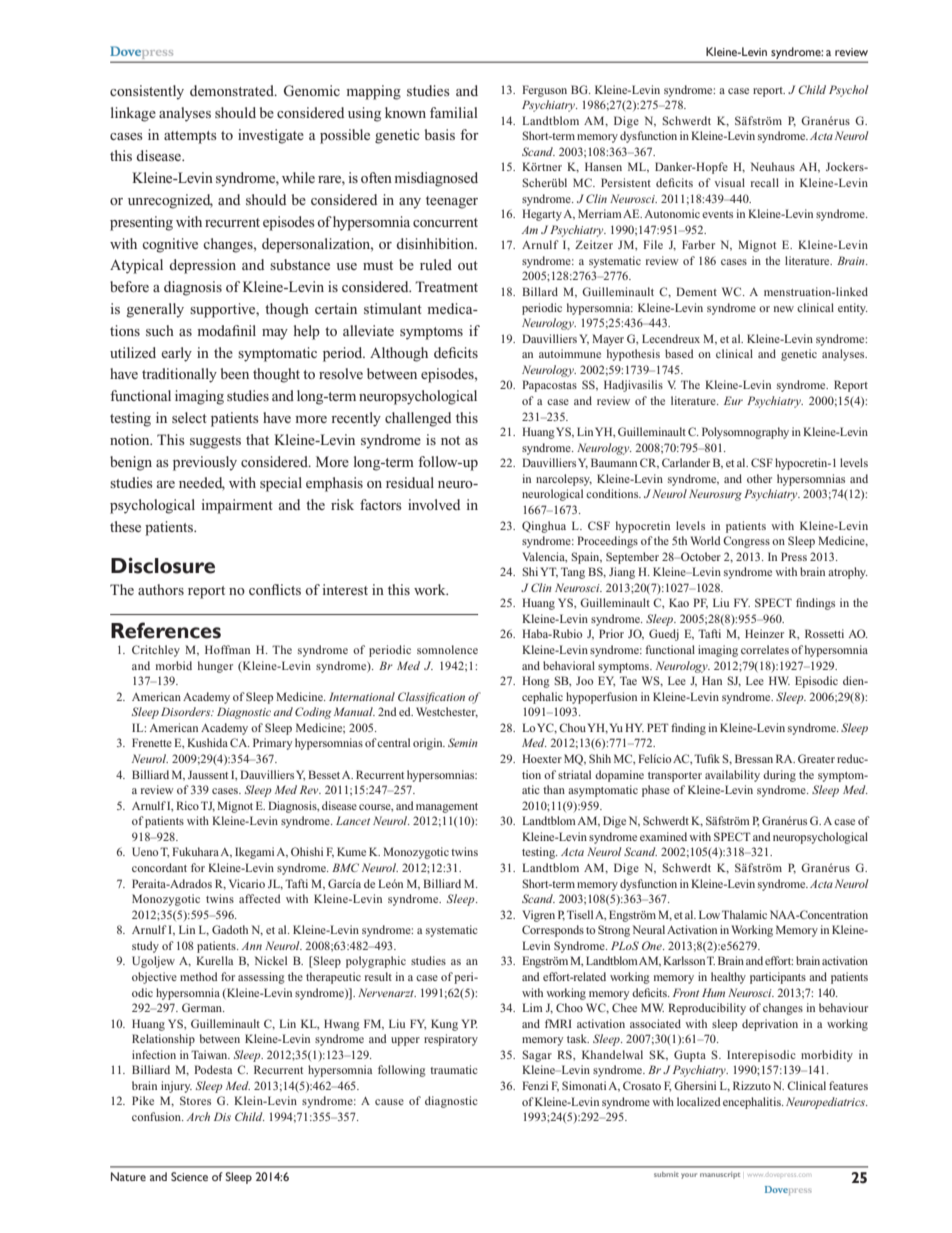 The height and width of the page is (1233, 952). What do you see at coordinates (765, 182) in the page?
I see `recall` at bounding box center [765, 182].
